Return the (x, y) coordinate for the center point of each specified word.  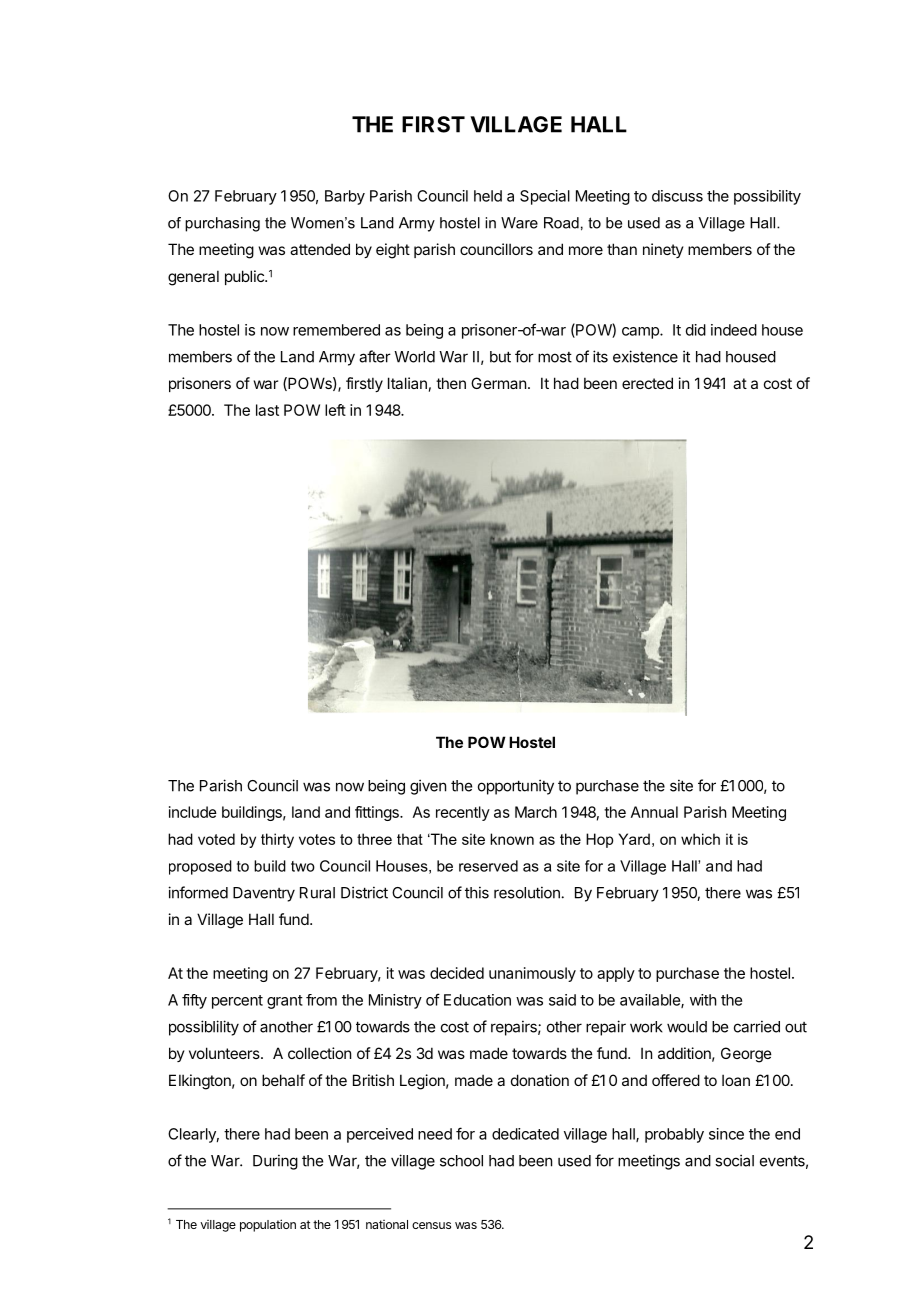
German (498, 383)
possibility (767, 197)
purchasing (222, 224)
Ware (519, 223)
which (700, 839)
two (303, 866)
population (268, 1225)
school (461, 1161)
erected (647, 383)
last (267, 410)
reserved (488, 866)
